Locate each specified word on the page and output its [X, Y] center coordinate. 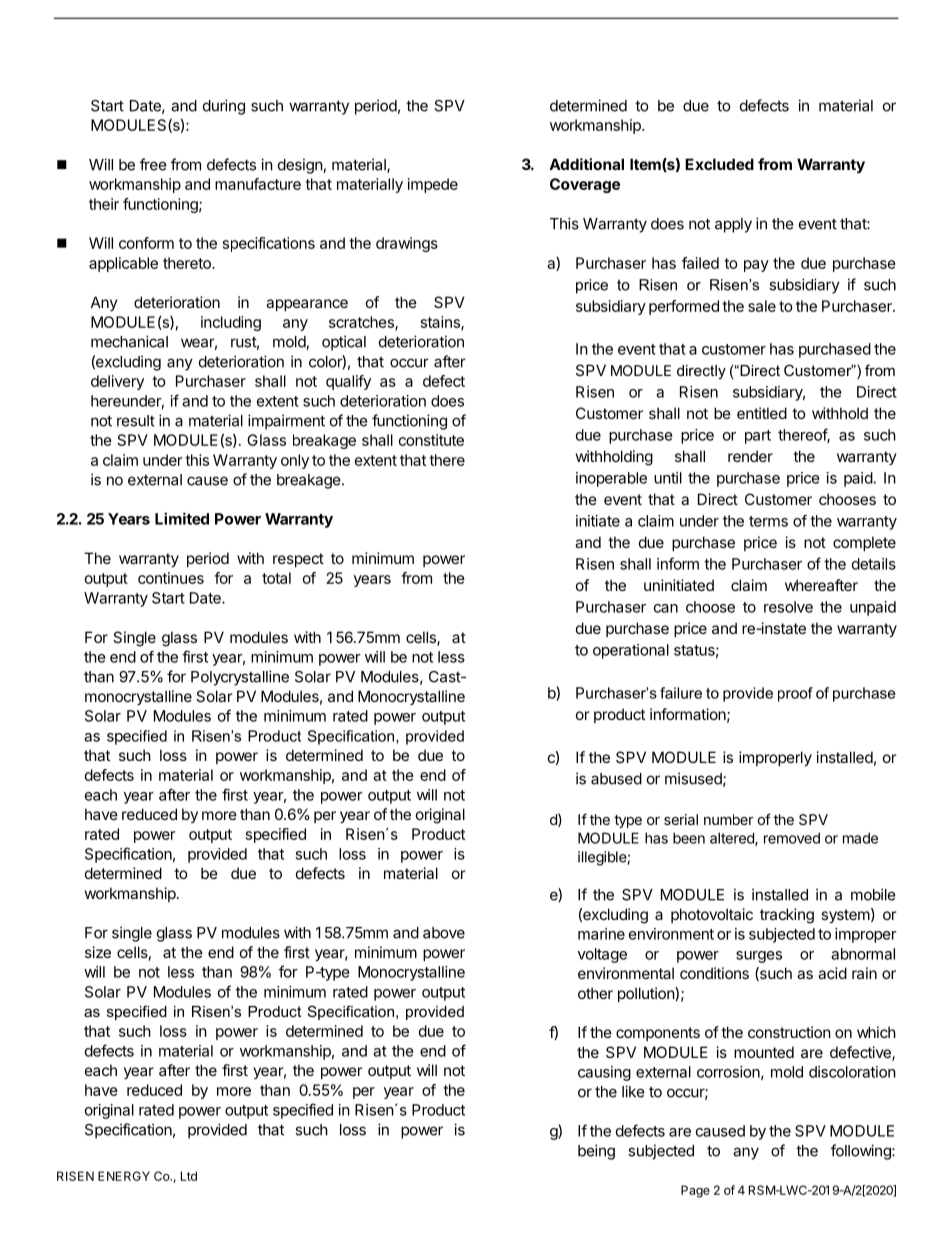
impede [433, 185]
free [153, 164]
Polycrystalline [240, 678]
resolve [788, 607]
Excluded [719, 164]
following [862, 1152]
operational [631, 651]
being [596, 1152]
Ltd [189, 1176]
